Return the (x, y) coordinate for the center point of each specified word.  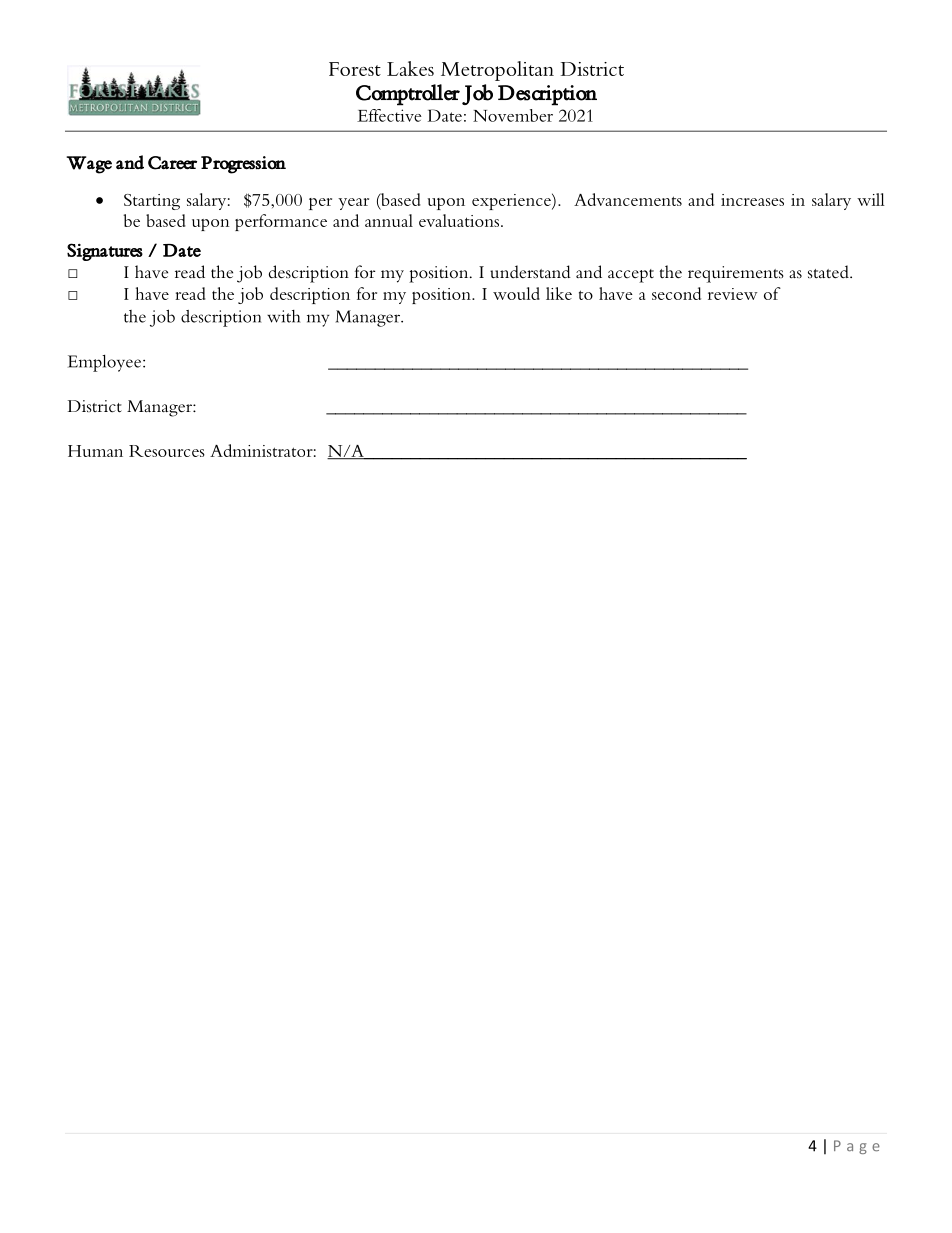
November (513, 115)
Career (172, 163)
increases (752, 200)
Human (95, 451)
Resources (167, 451)
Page (857, 1147)
